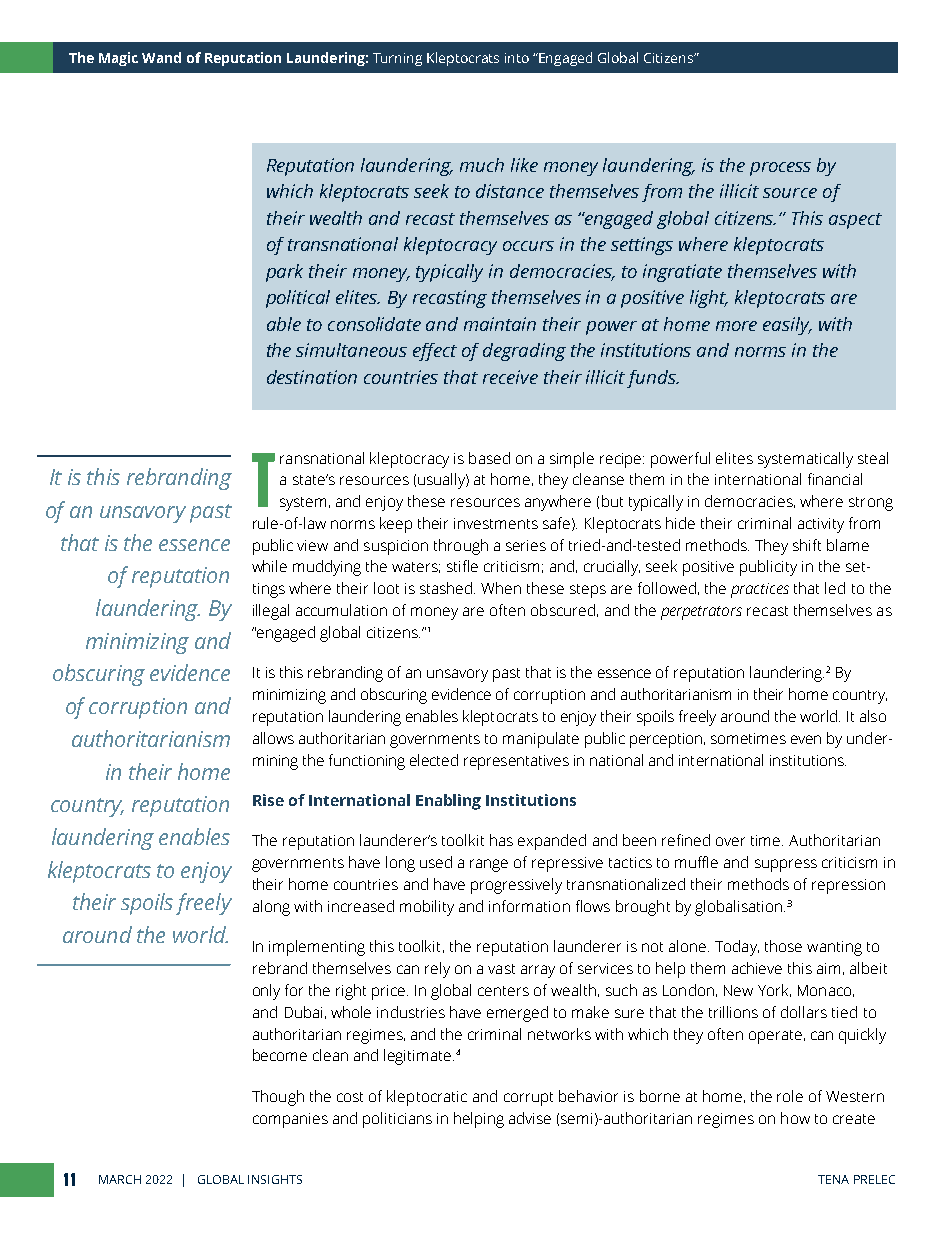 This screenshot has width=952, height=1233. What do you see at coordinates (795, 1118) in the screenshot?
I see `how` at bounding box center [795, 1118].
